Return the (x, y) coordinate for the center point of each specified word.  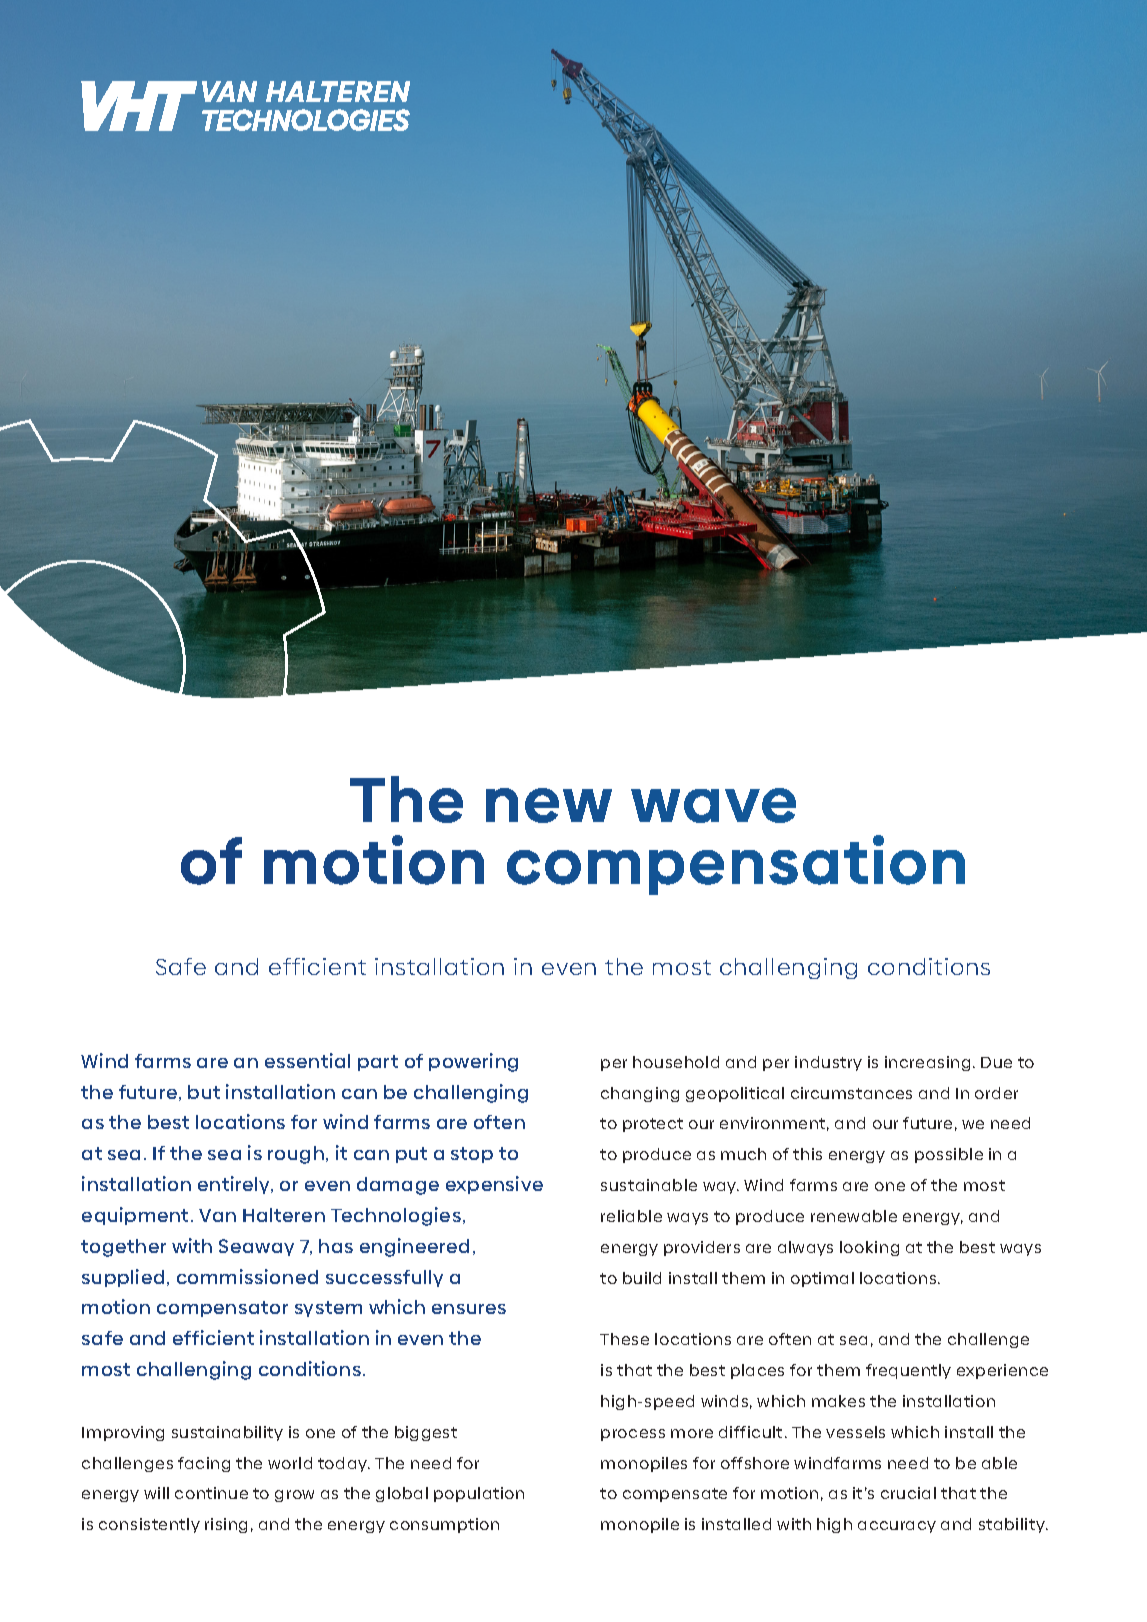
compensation (736, 865)
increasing (927, 1063)
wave (713, 805)
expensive (494, 1185)
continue (211, 1493)
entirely (235, 1185)
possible (949, 1155)
